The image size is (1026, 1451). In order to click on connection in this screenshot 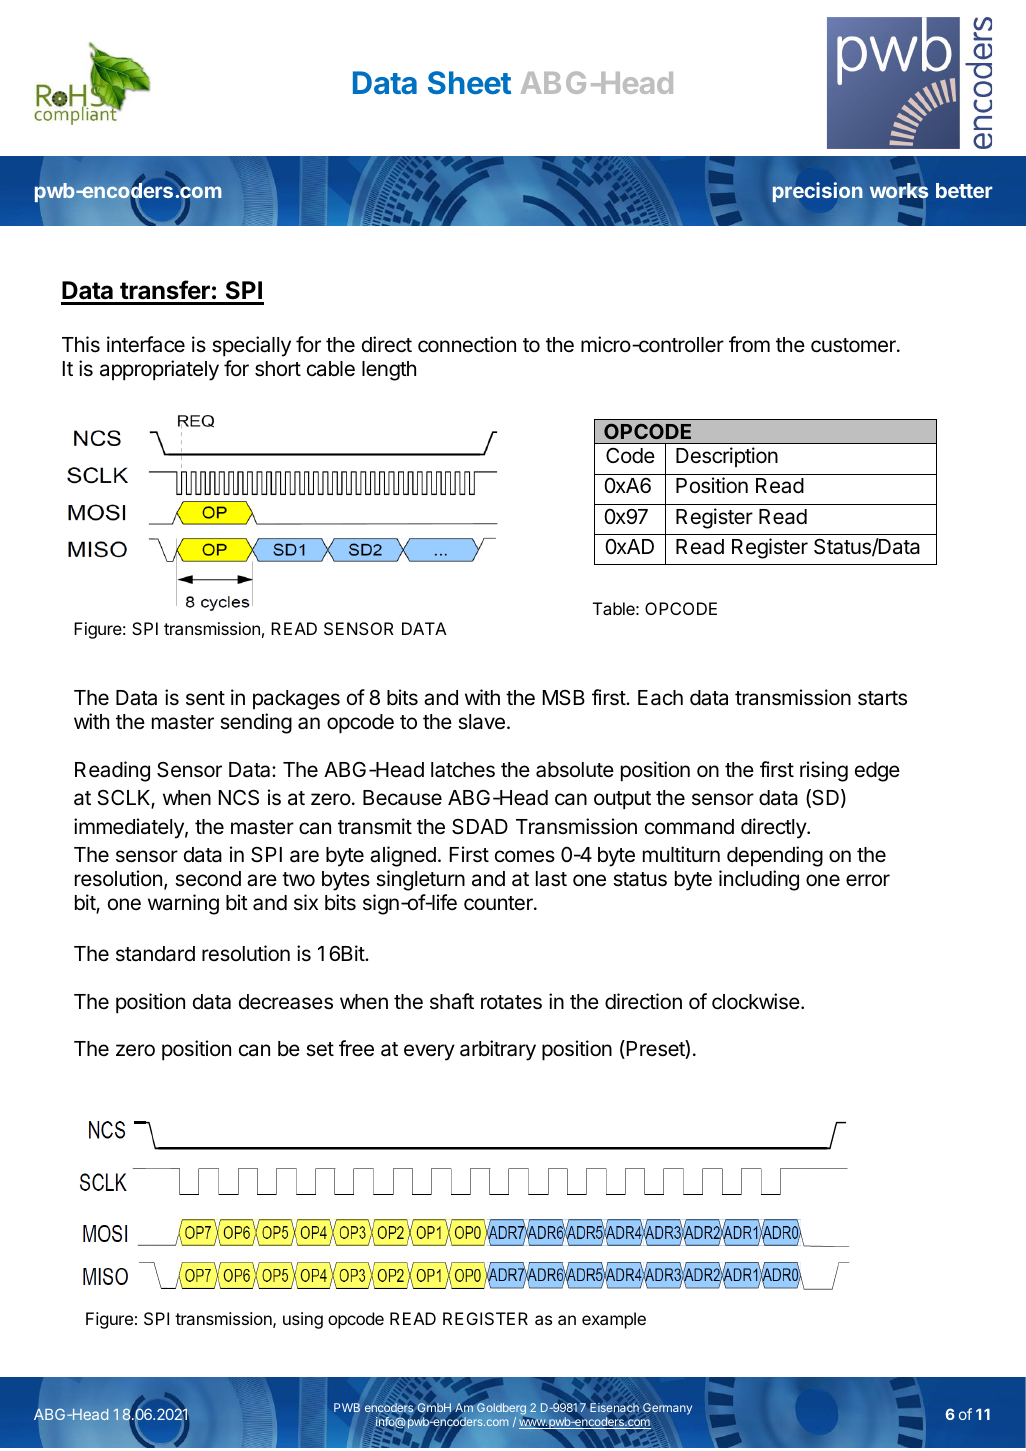, I will do `click(467, 344)`.
